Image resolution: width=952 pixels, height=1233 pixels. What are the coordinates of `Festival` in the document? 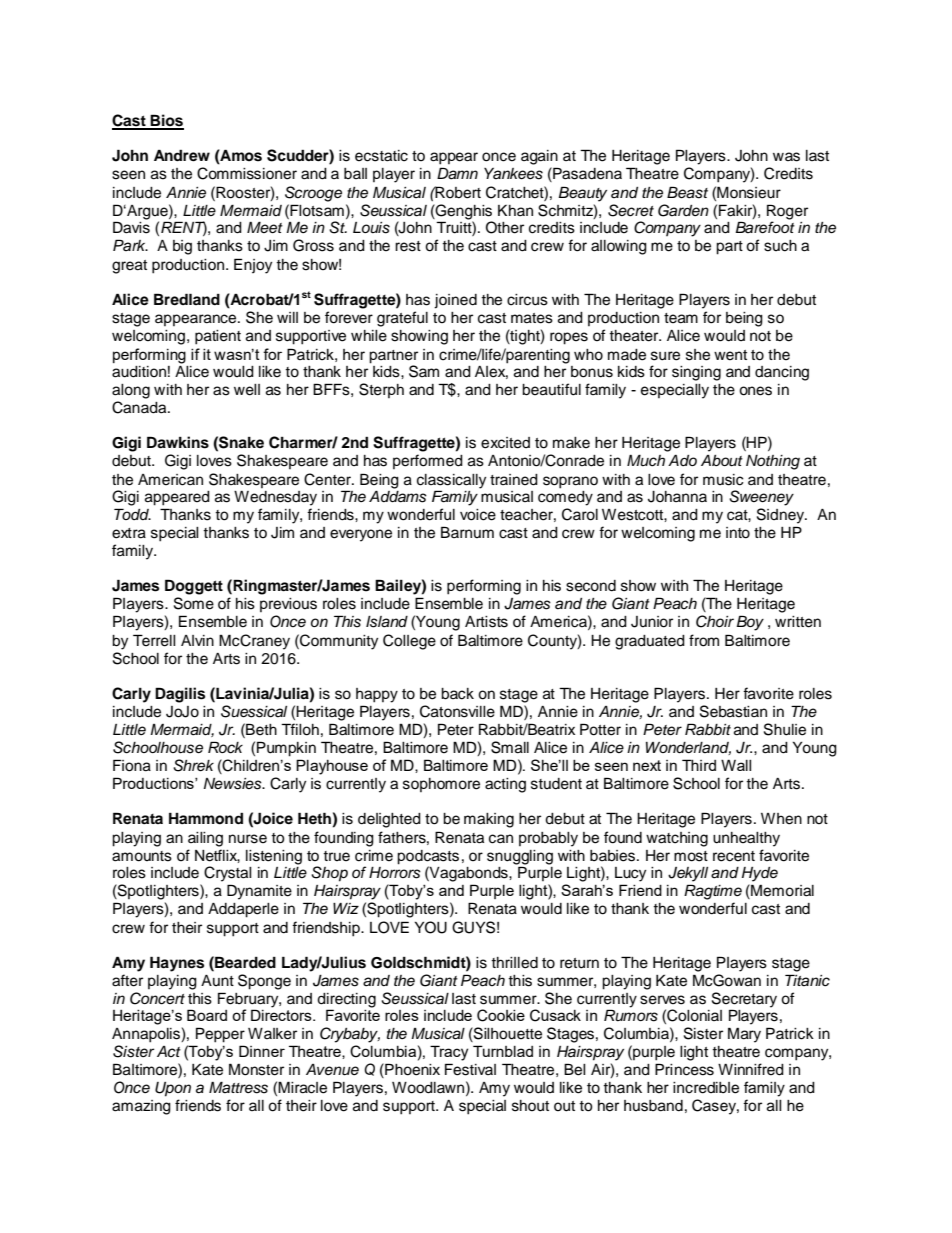 It's located at (470, 1069).
